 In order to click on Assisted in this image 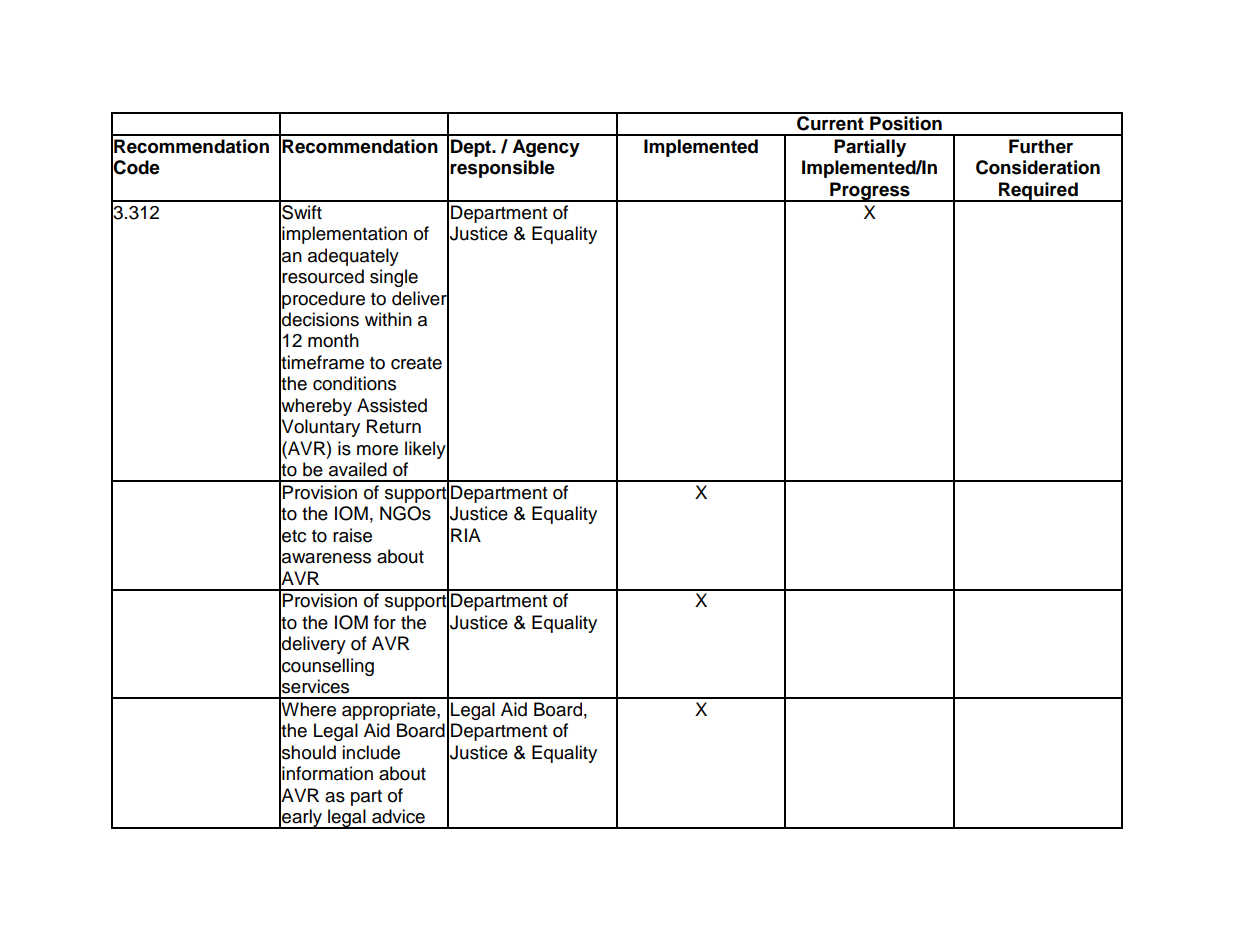, I will do `click(392, 405)`.
